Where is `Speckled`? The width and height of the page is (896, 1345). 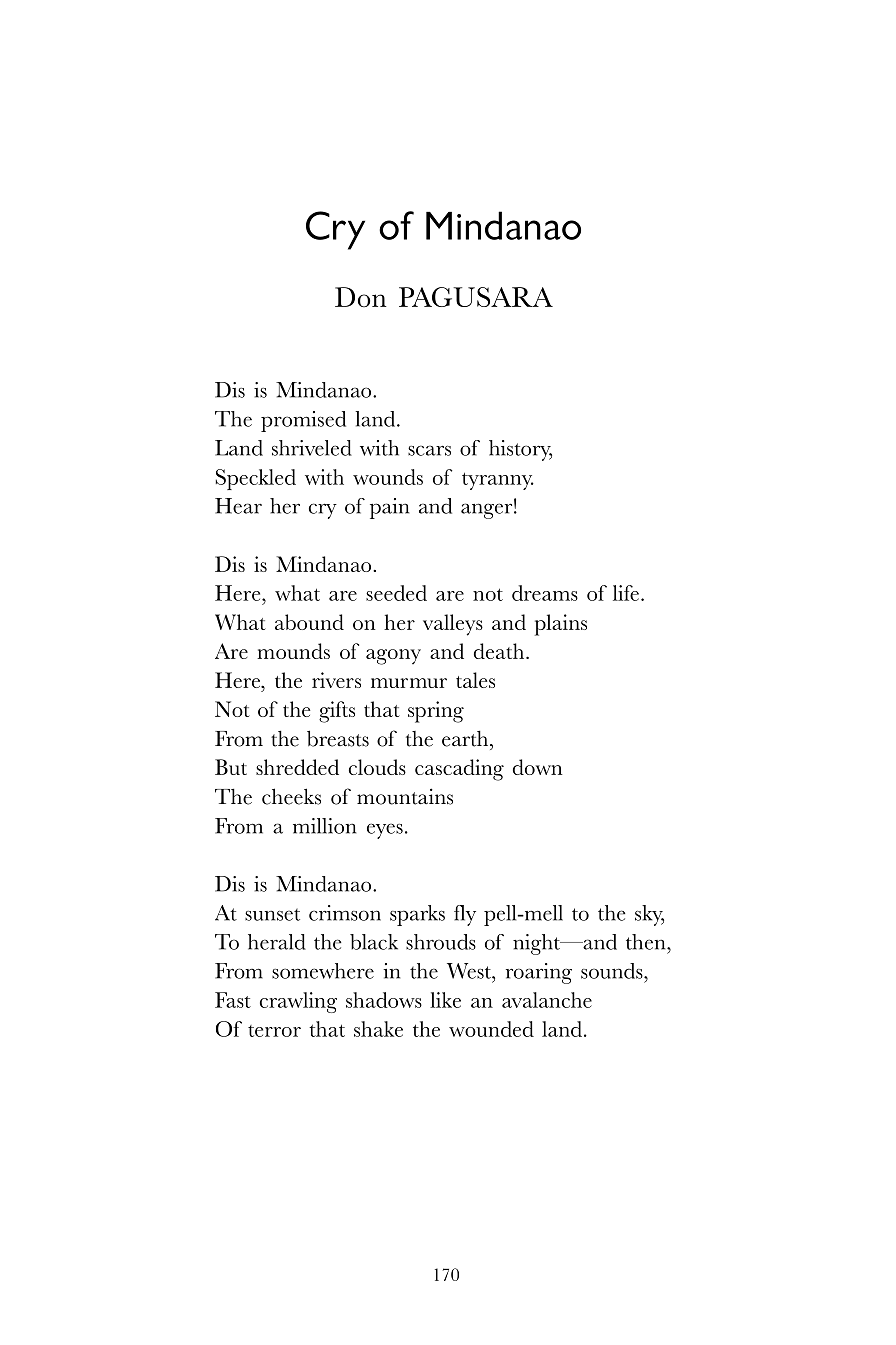
Speckled is located at coordinates (256, 479).
